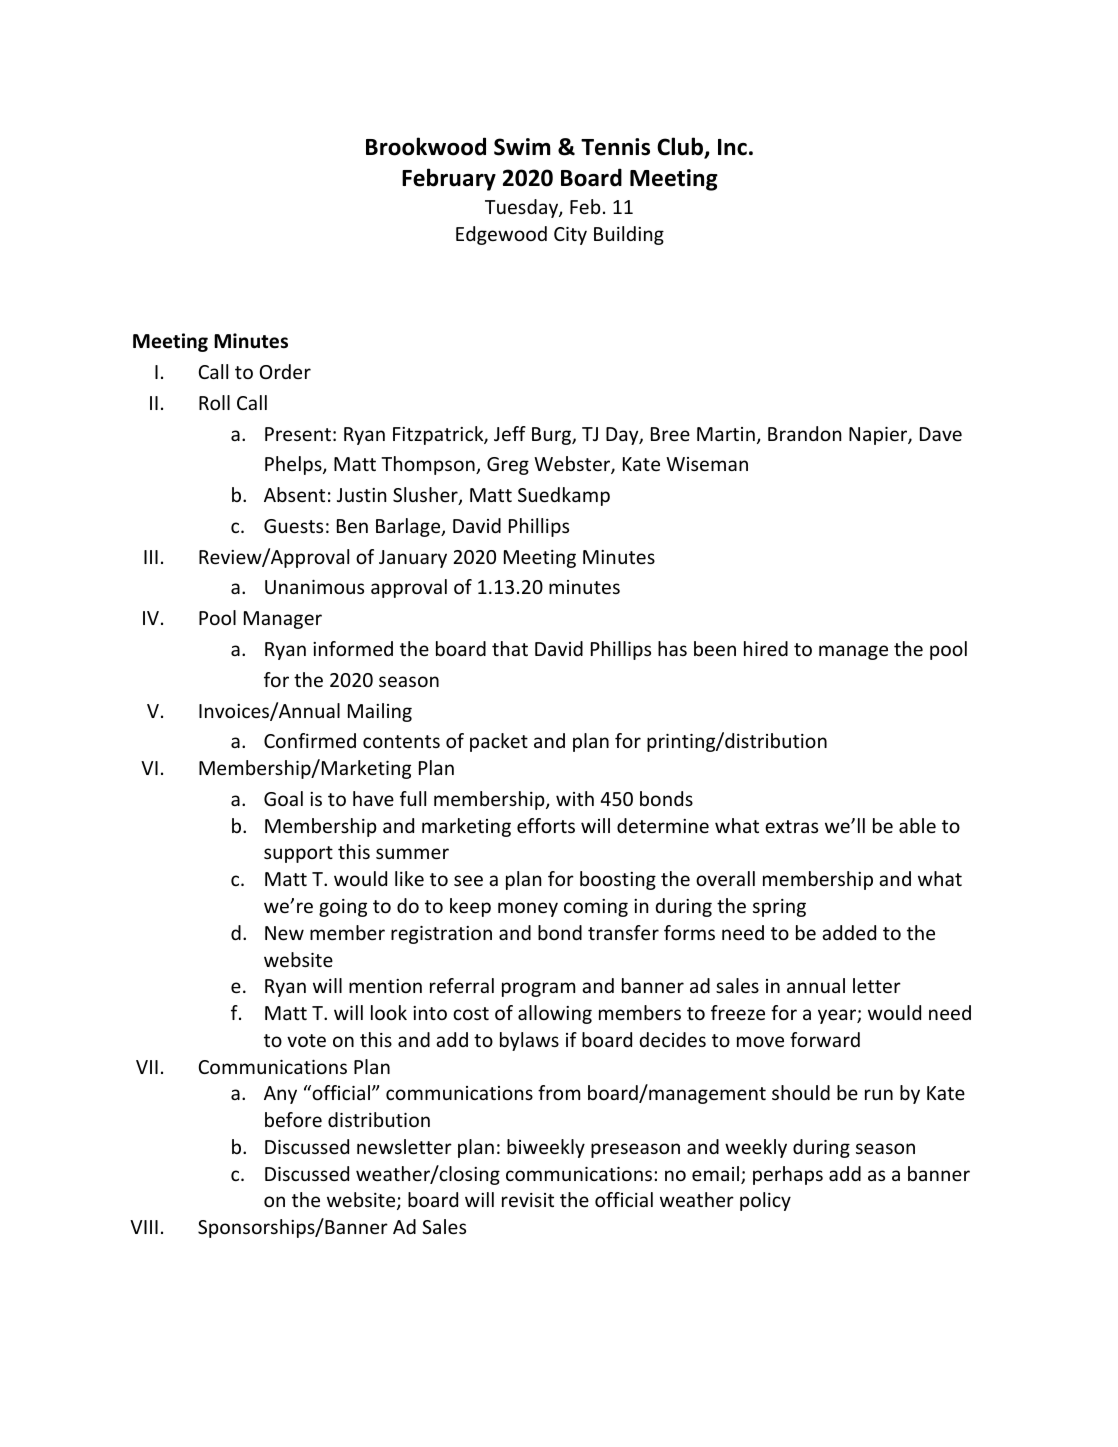 This screenshot has width=1118, height=1447. What do you see at coordinates (449, 179) in the screenshot?
I see `February` at bounding box center [449, 179].
